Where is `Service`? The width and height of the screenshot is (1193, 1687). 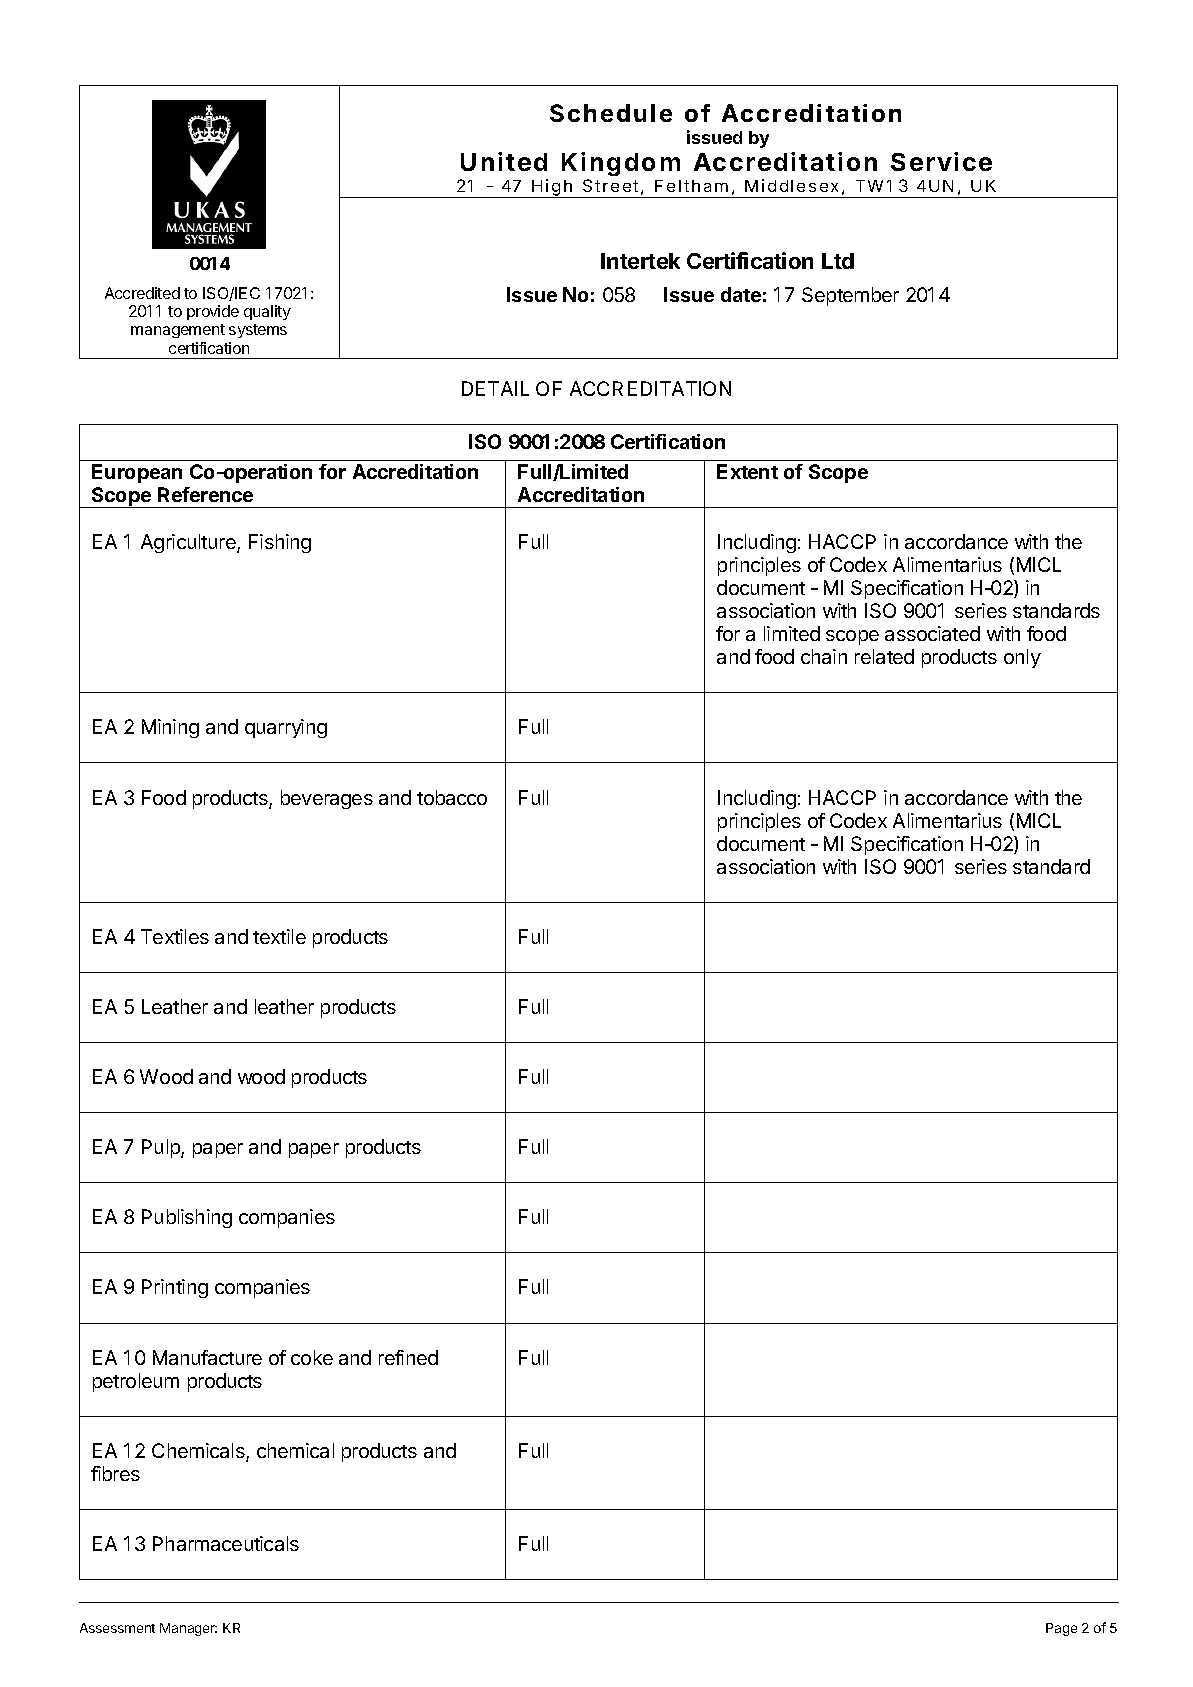
Service is located at coordinates (941, 161).
